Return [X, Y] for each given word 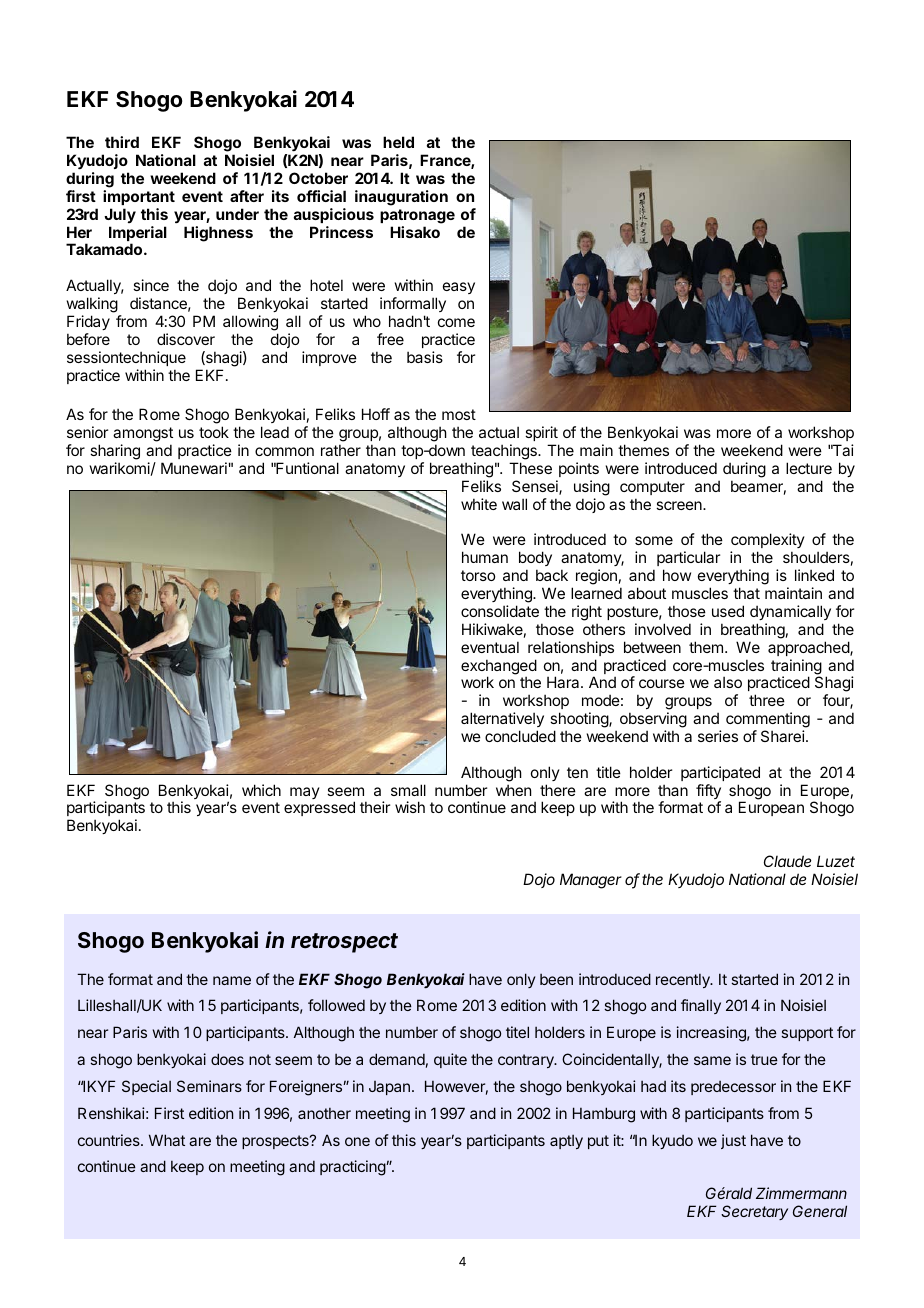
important [139, 197]
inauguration [401, 198]
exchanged [499, 668]
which [261, 790]
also [728, 682]
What [167, 1140]
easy [459, 288]
